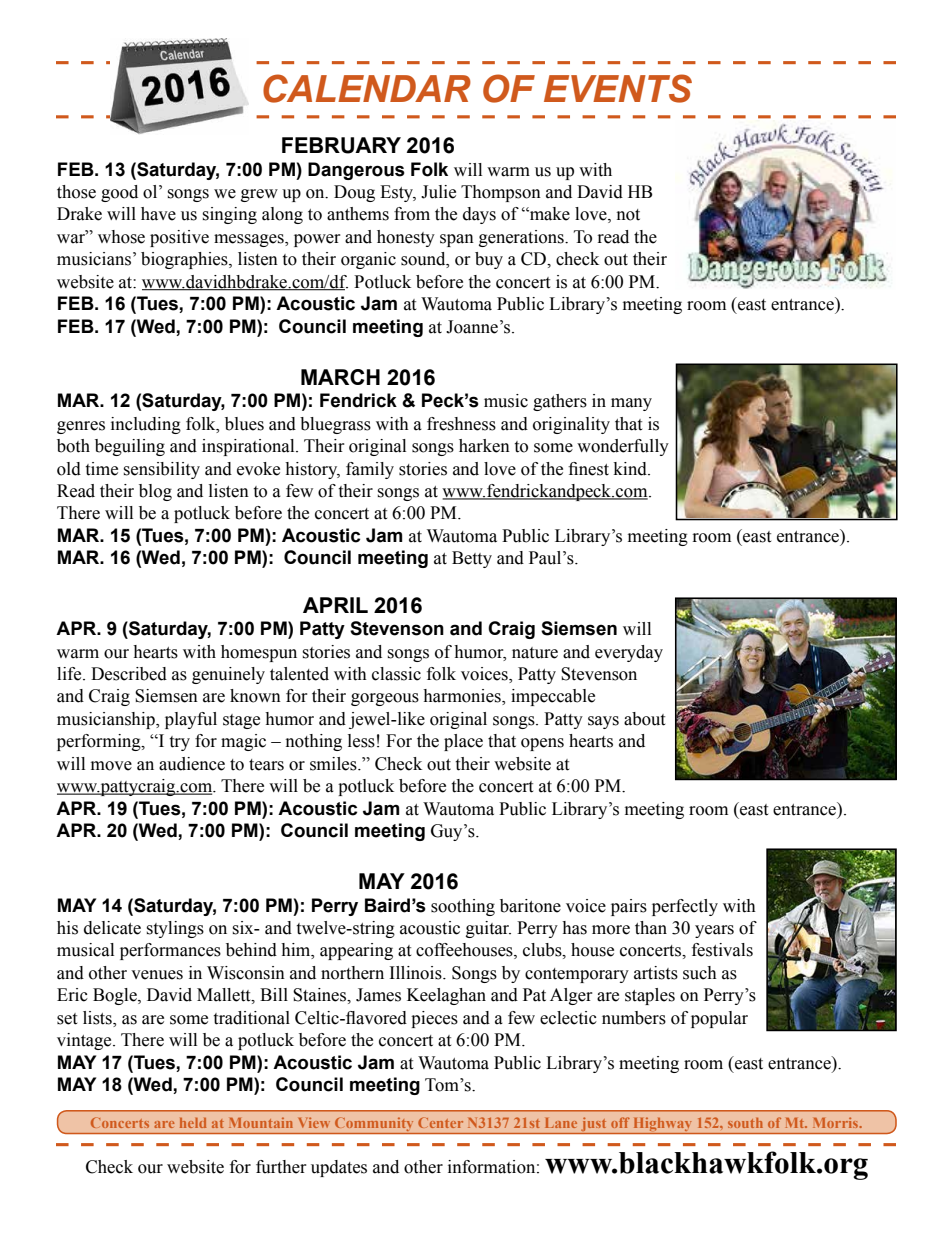 The height and width of the screenshot is (1233, 952). I want to click on held, so click(193, 1123).
